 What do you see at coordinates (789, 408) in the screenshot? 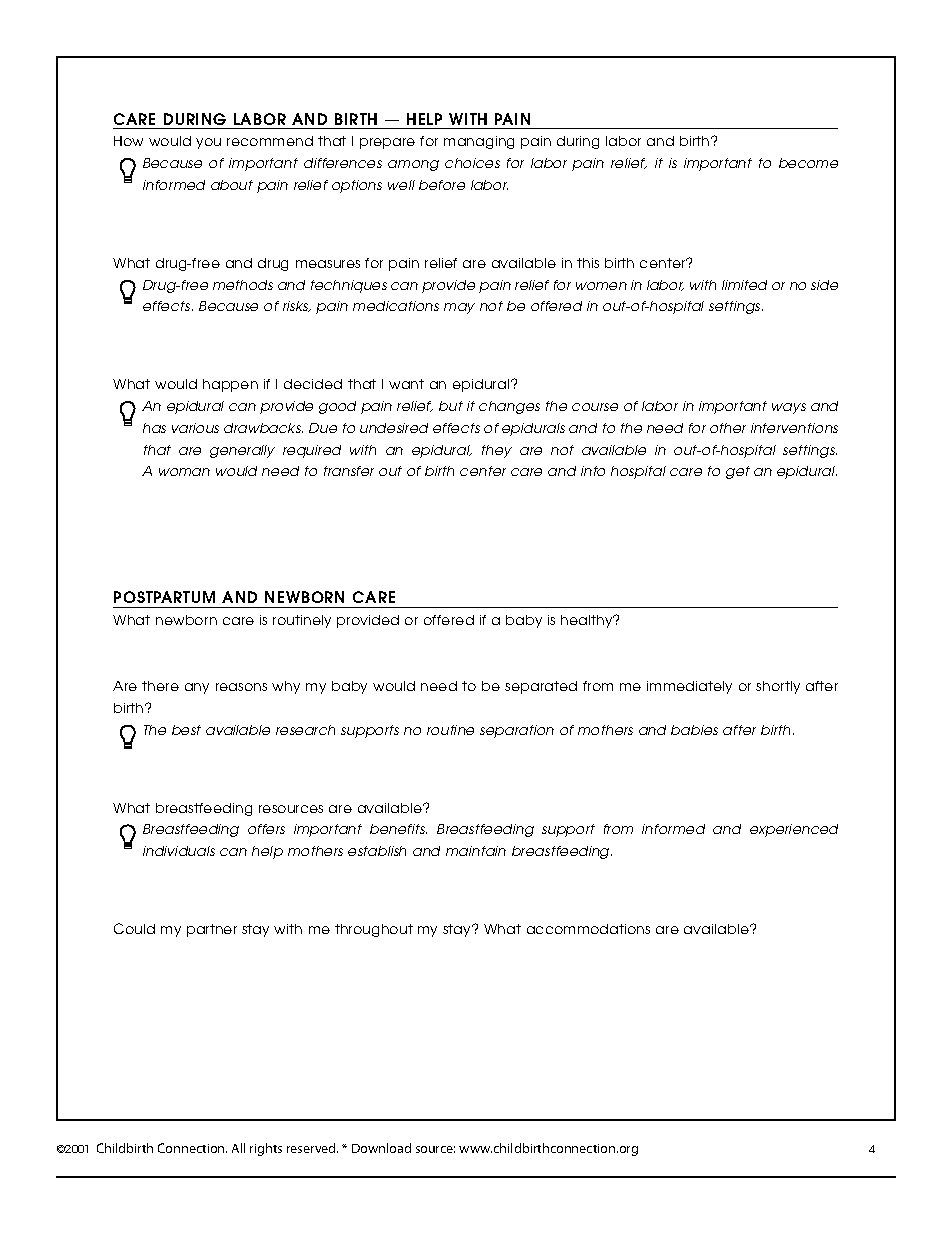
I see `ways` at bounding box center [789, 408].
